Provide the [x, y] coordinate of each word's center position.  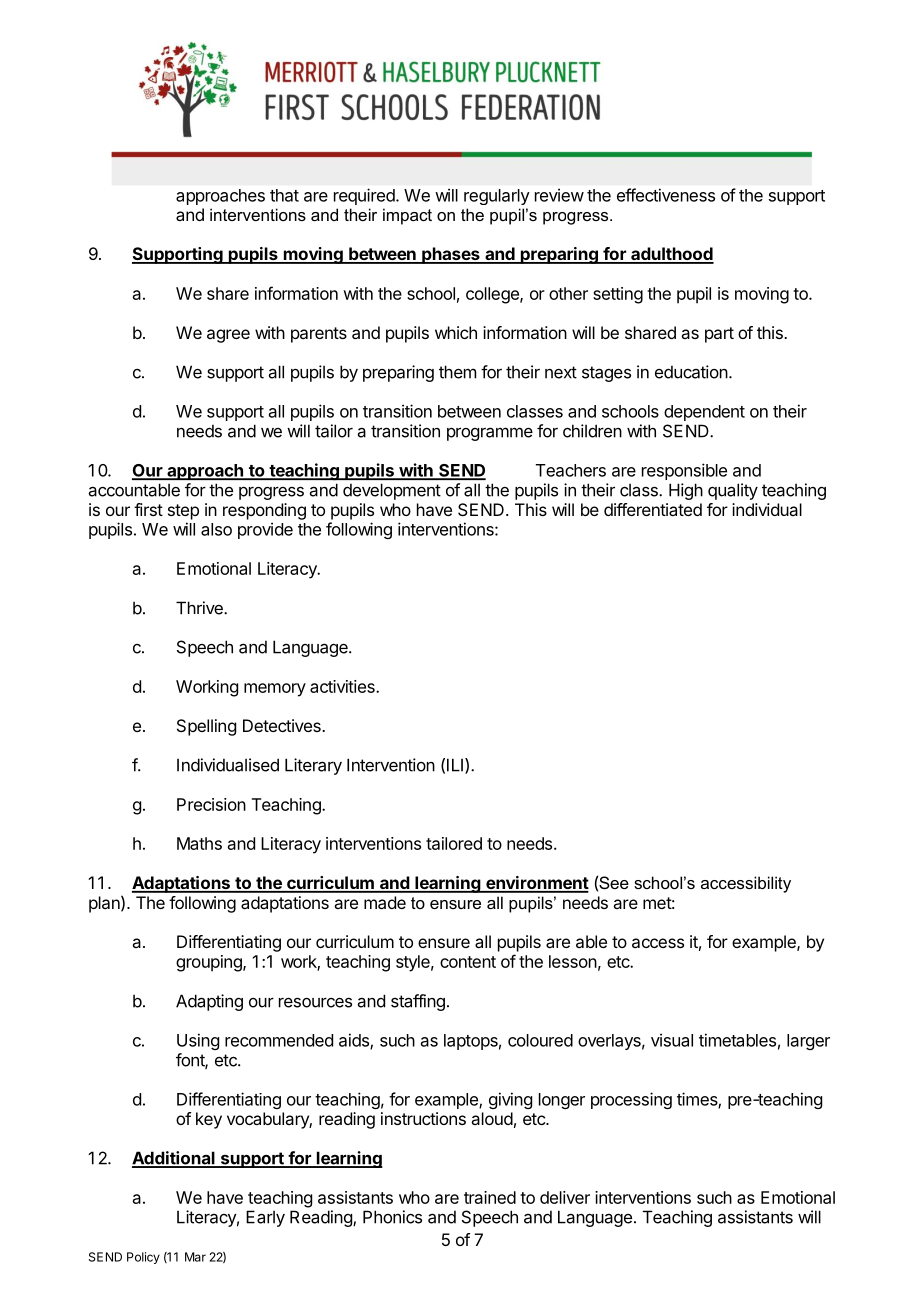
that [284, 195]
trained [490, 1197]
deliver [565, 1197]
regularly [497, 197]
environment [536, 884]
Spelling [206, 727]
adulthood [671, 255]
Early [265, 1218]
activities [343, 686]
